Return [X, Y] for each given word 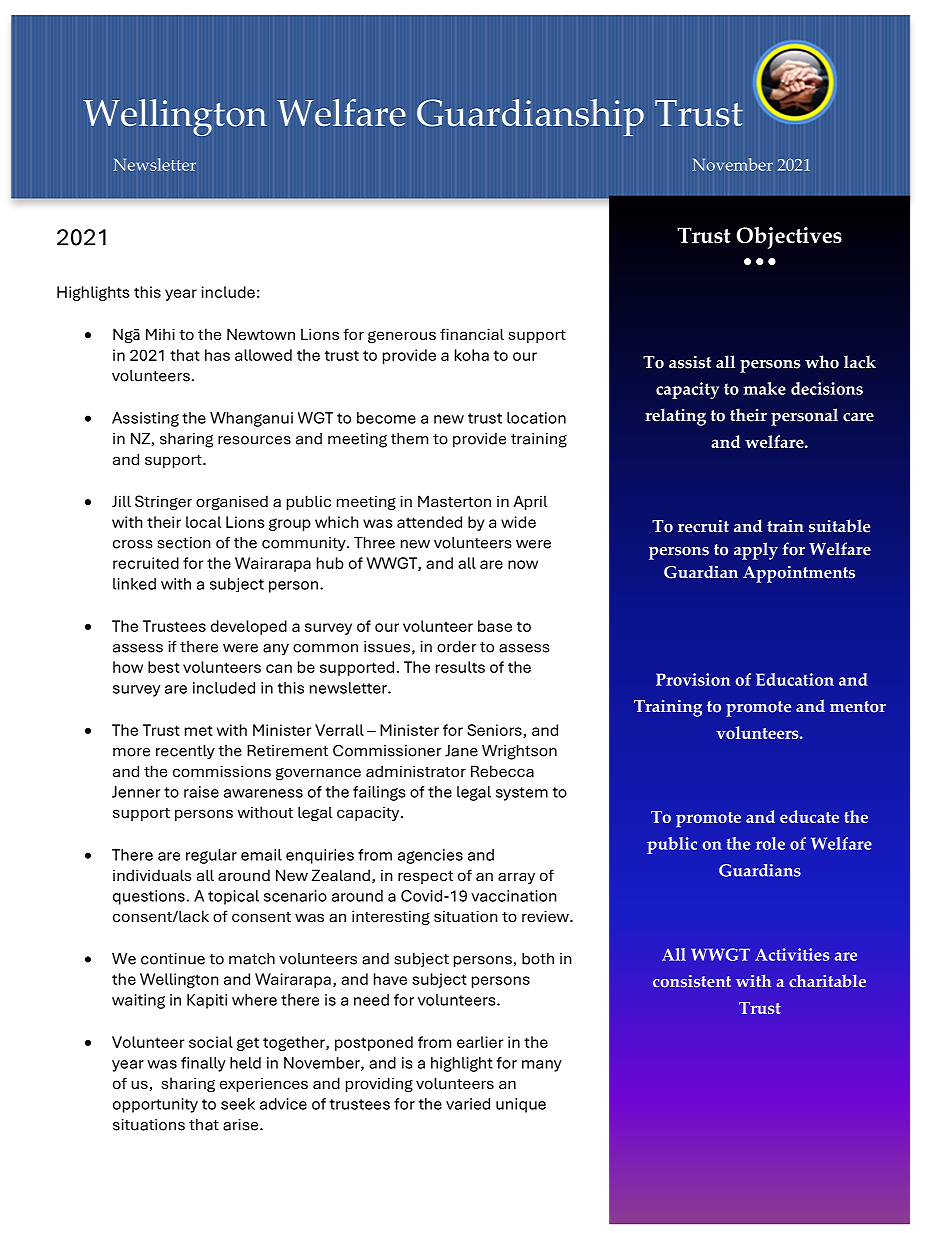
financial [472, 334]
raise [201, 792]
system [522, 794]
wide [518, 522]
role [770, 843]
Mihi [160, 334]
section [184, 543]
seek [238, 1104]
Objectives [789, 238]
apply [756, 551]
